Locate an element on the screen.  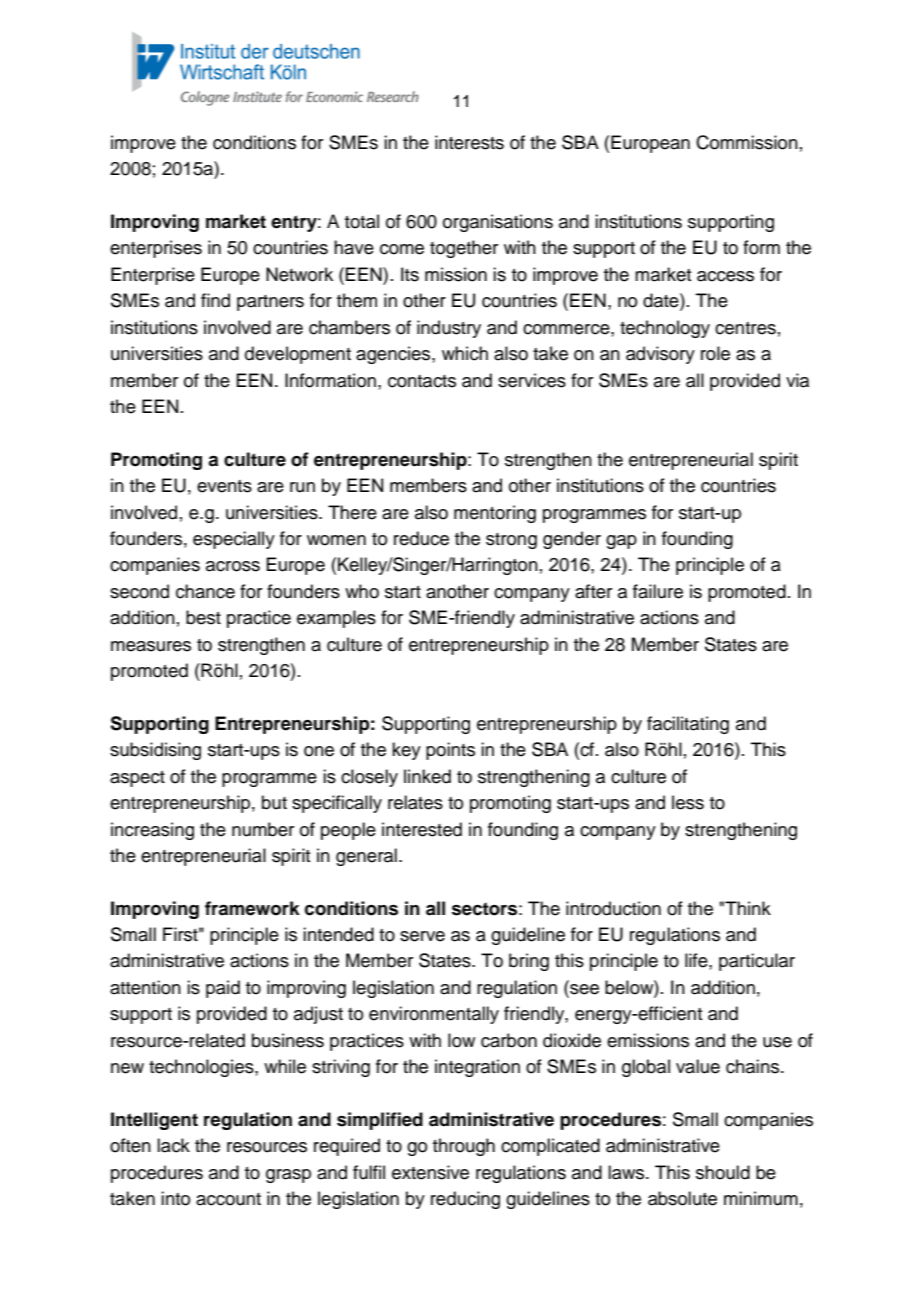
through is located at coordinates (464, 1147).
